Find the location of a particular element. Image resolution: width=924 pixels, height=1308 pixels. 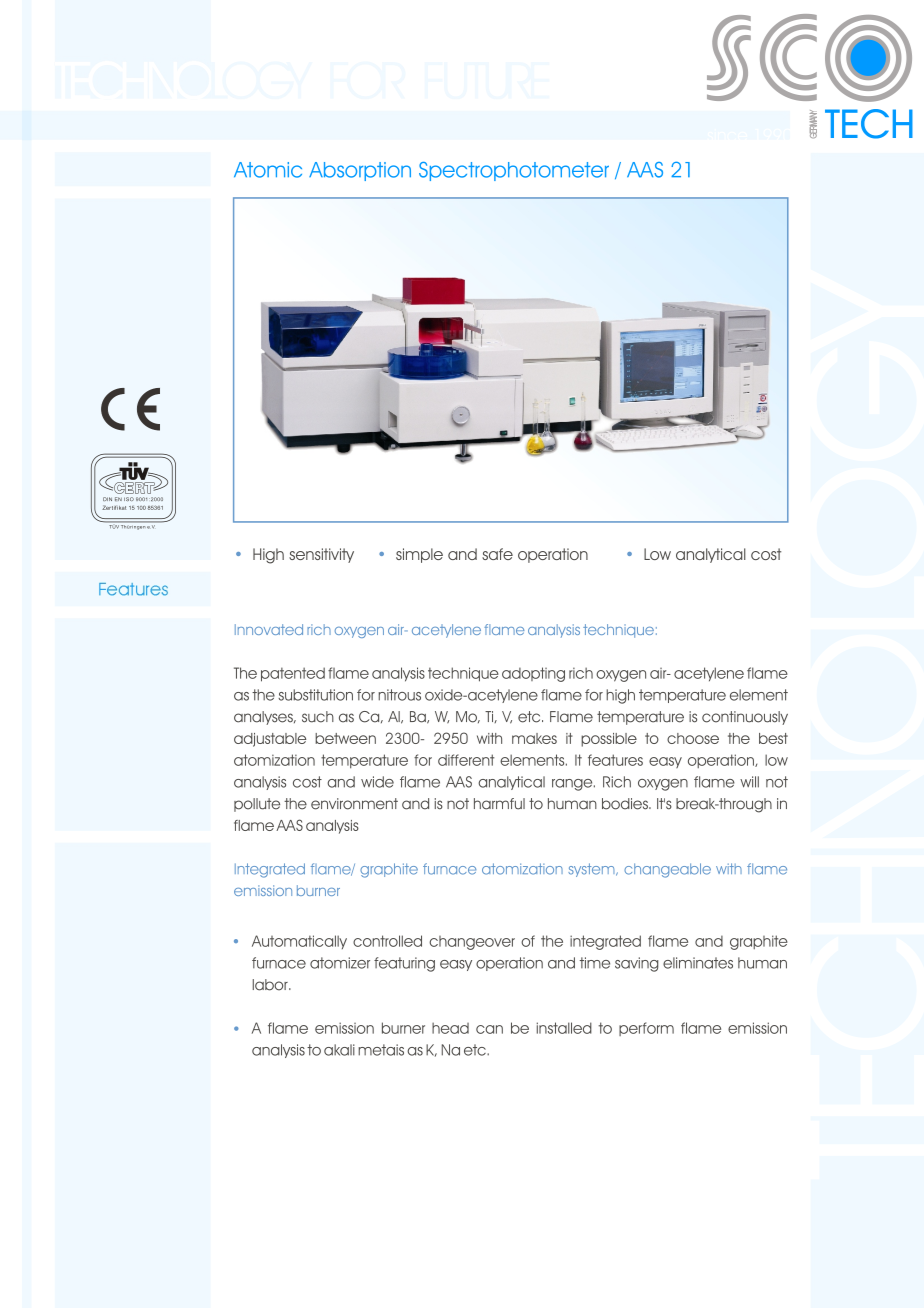

between is located at coordinates (345, 738).
